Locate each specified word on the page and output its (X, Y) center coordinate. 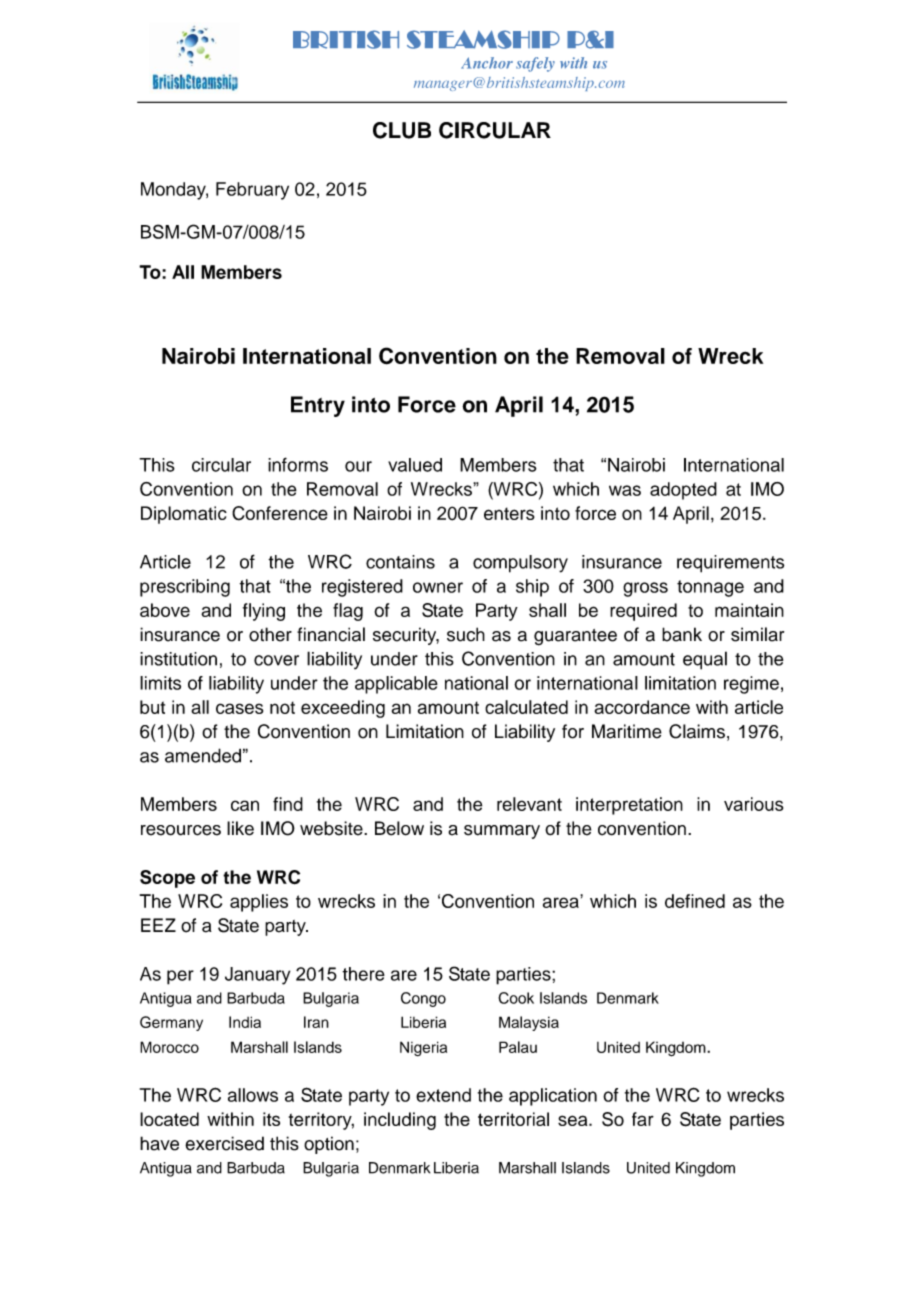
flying (264, 612)
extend (443, 1095)
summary (502, 832)
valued (415, 465)
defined (695, 901)
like (240, 828)
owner (438, 587)
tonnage (710, 588)
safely (535, 64)
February (252, 191)
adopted (683, 491)
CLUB (402, 130)
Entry (318, 406)
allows (253, 1095)
